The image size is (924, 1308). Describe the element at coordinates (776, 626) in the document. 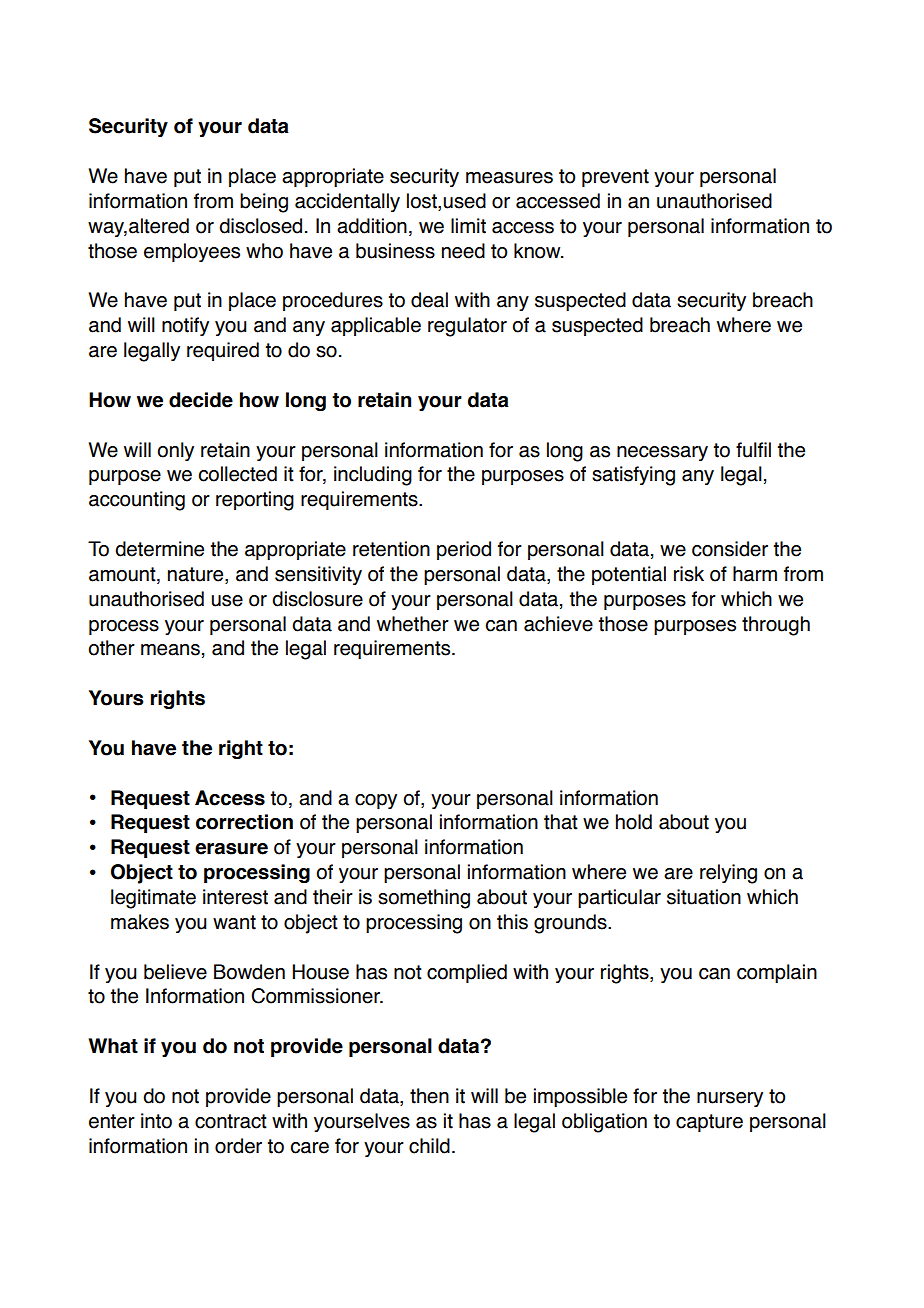

I see `through` at that location.
